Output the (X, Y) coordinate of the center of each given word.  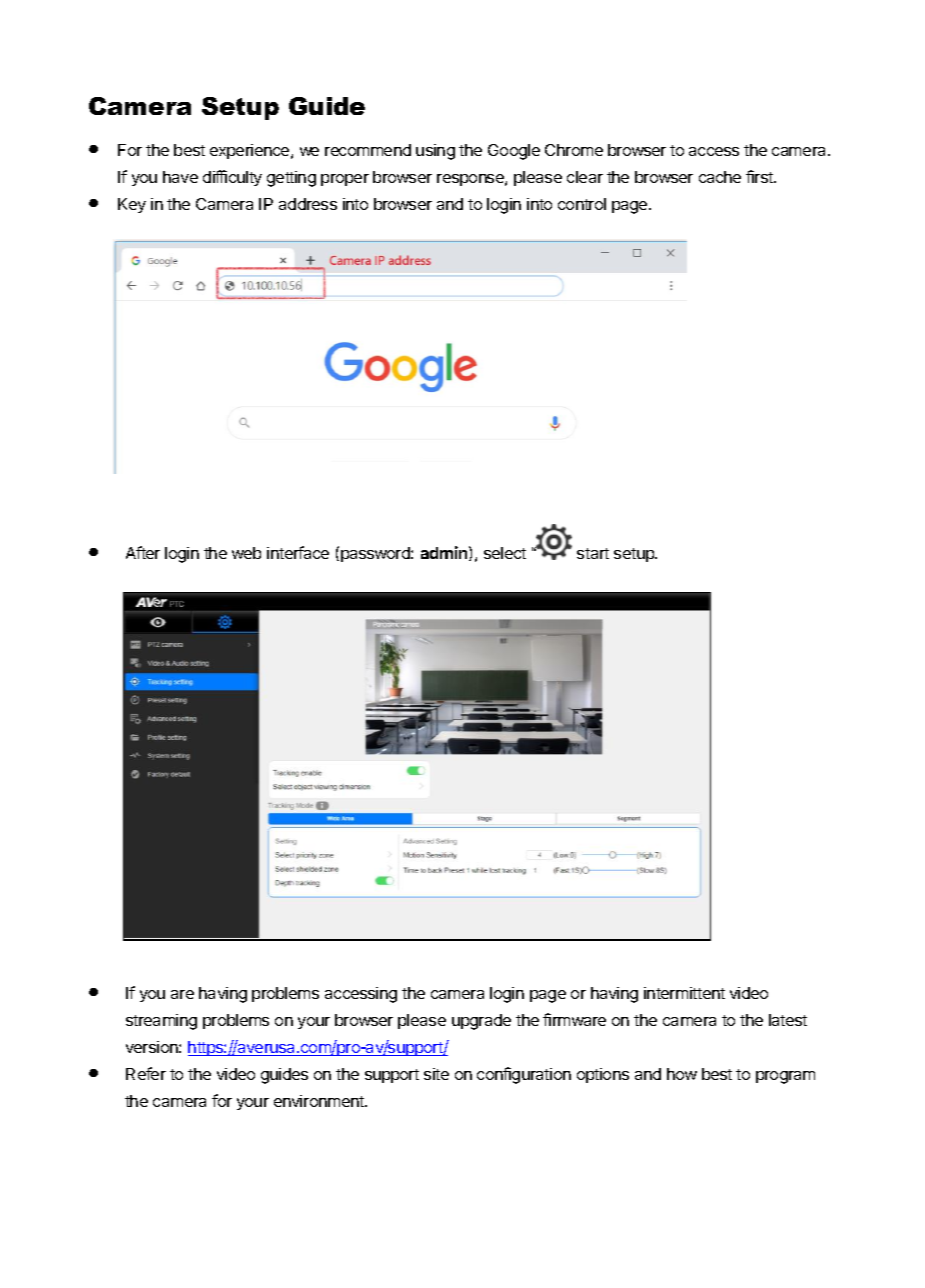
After (143, 552)
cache (720, 177)
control (582, 204)
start (593, 553)
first (760, 176)
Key (132, 205)
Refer (146, 1073)
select (505, 553)
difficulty (232, 178)
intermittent (684, 993)
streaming (161, 1022)
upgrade (481, 1022)
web (246, 553)
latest (788, 1020)
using (435, 152)
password (376, 554)
